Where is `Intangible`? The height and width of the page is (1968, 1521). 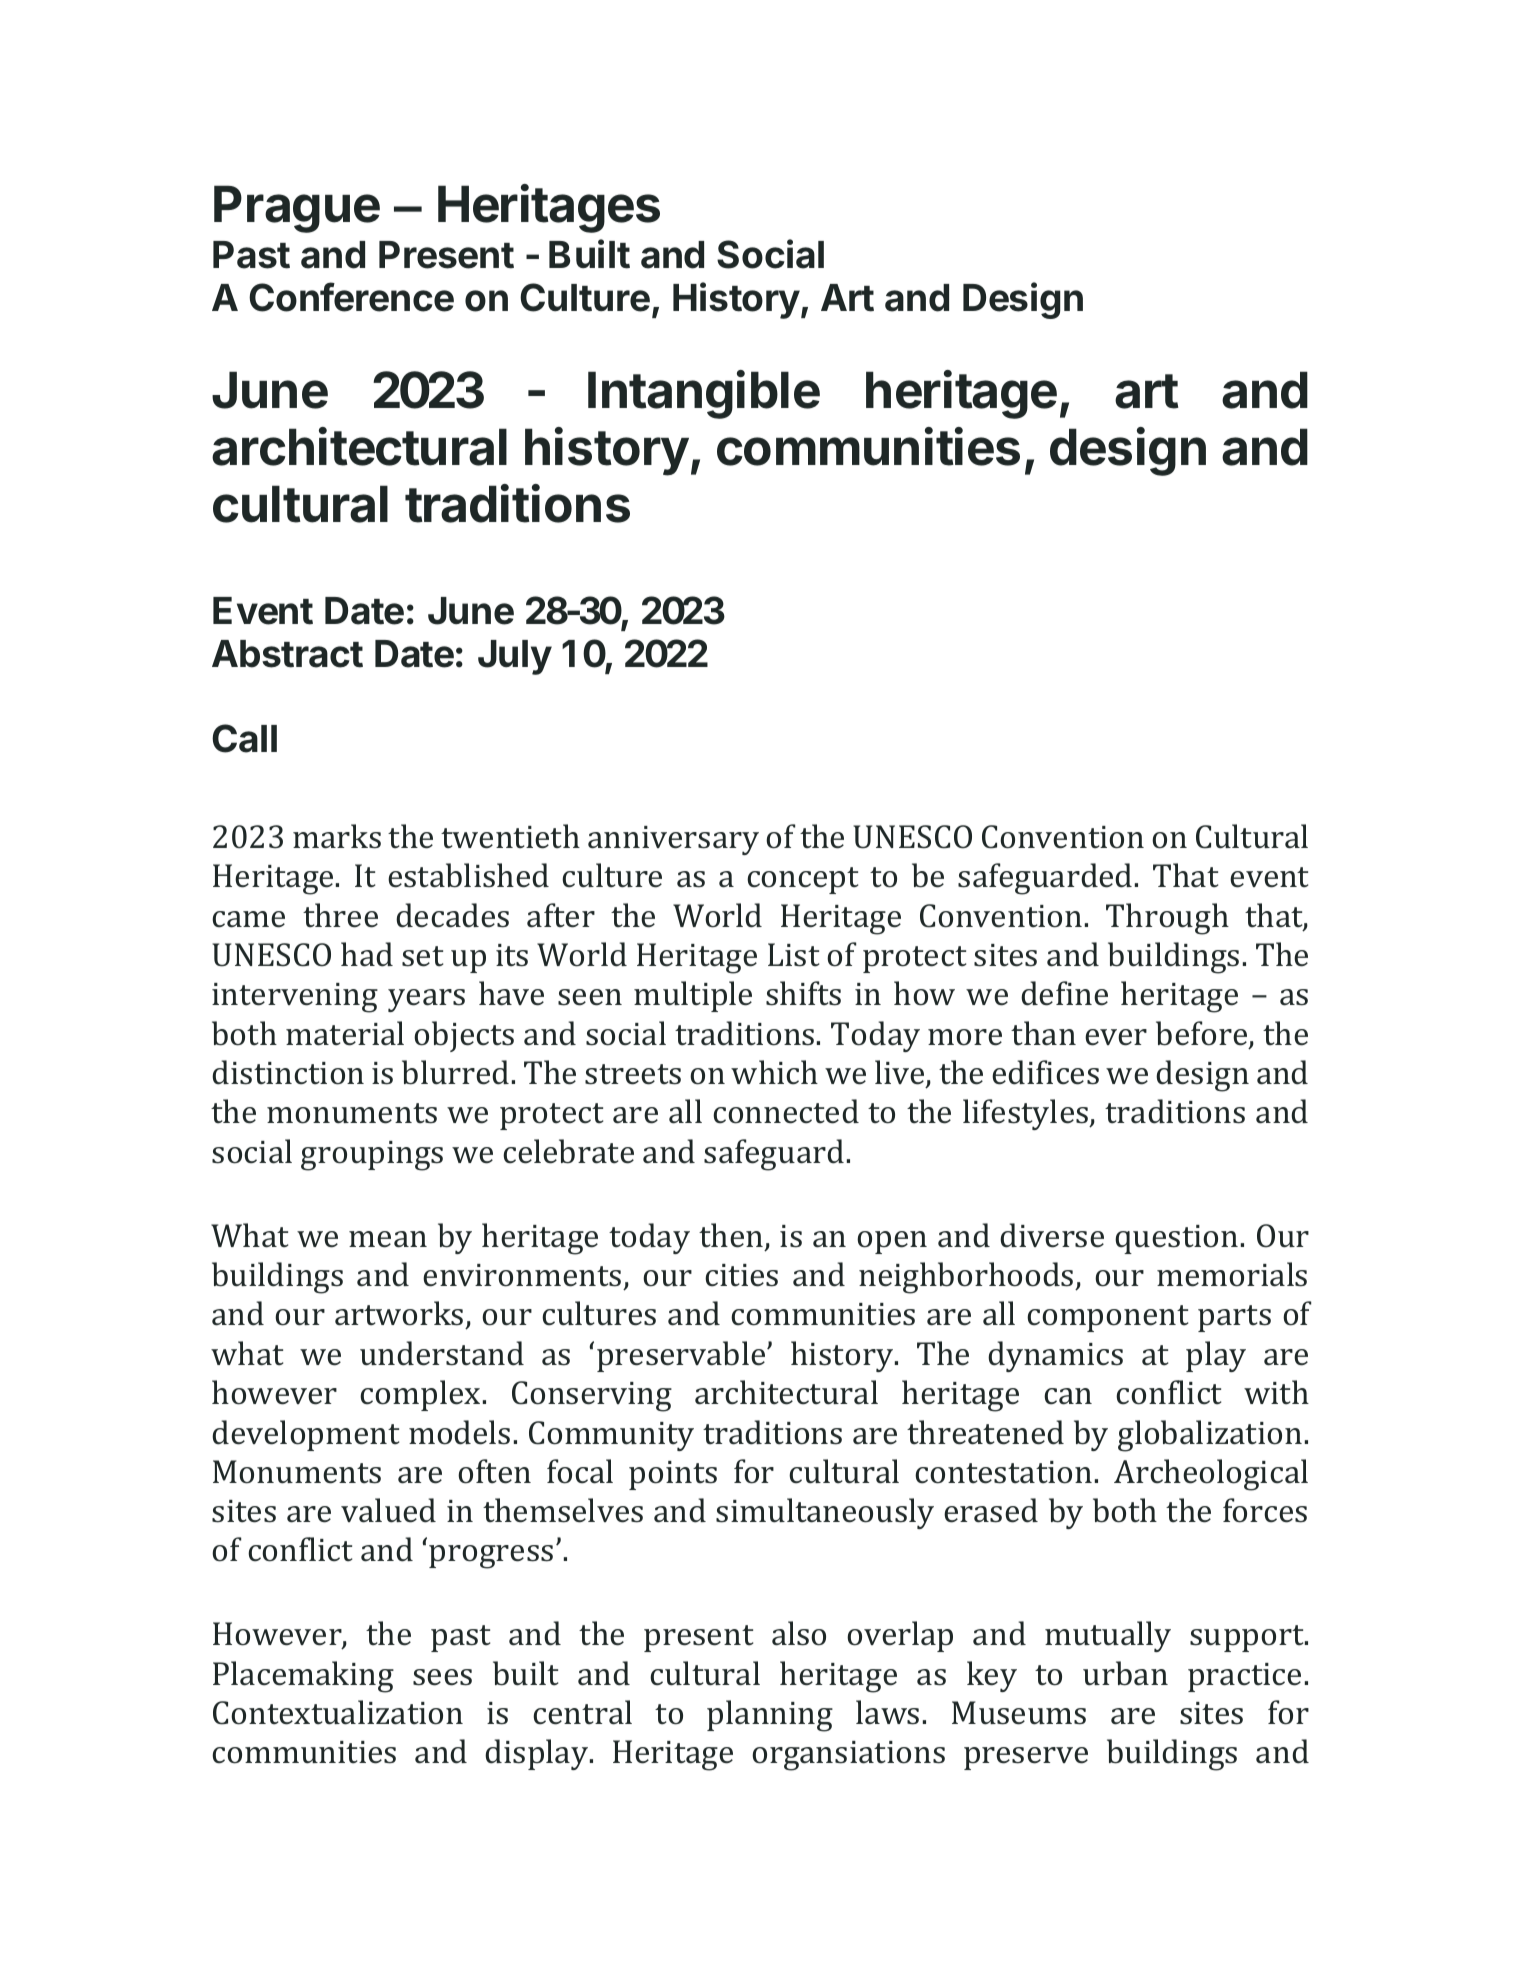
Intangible is located at coordinates (704, 394).
